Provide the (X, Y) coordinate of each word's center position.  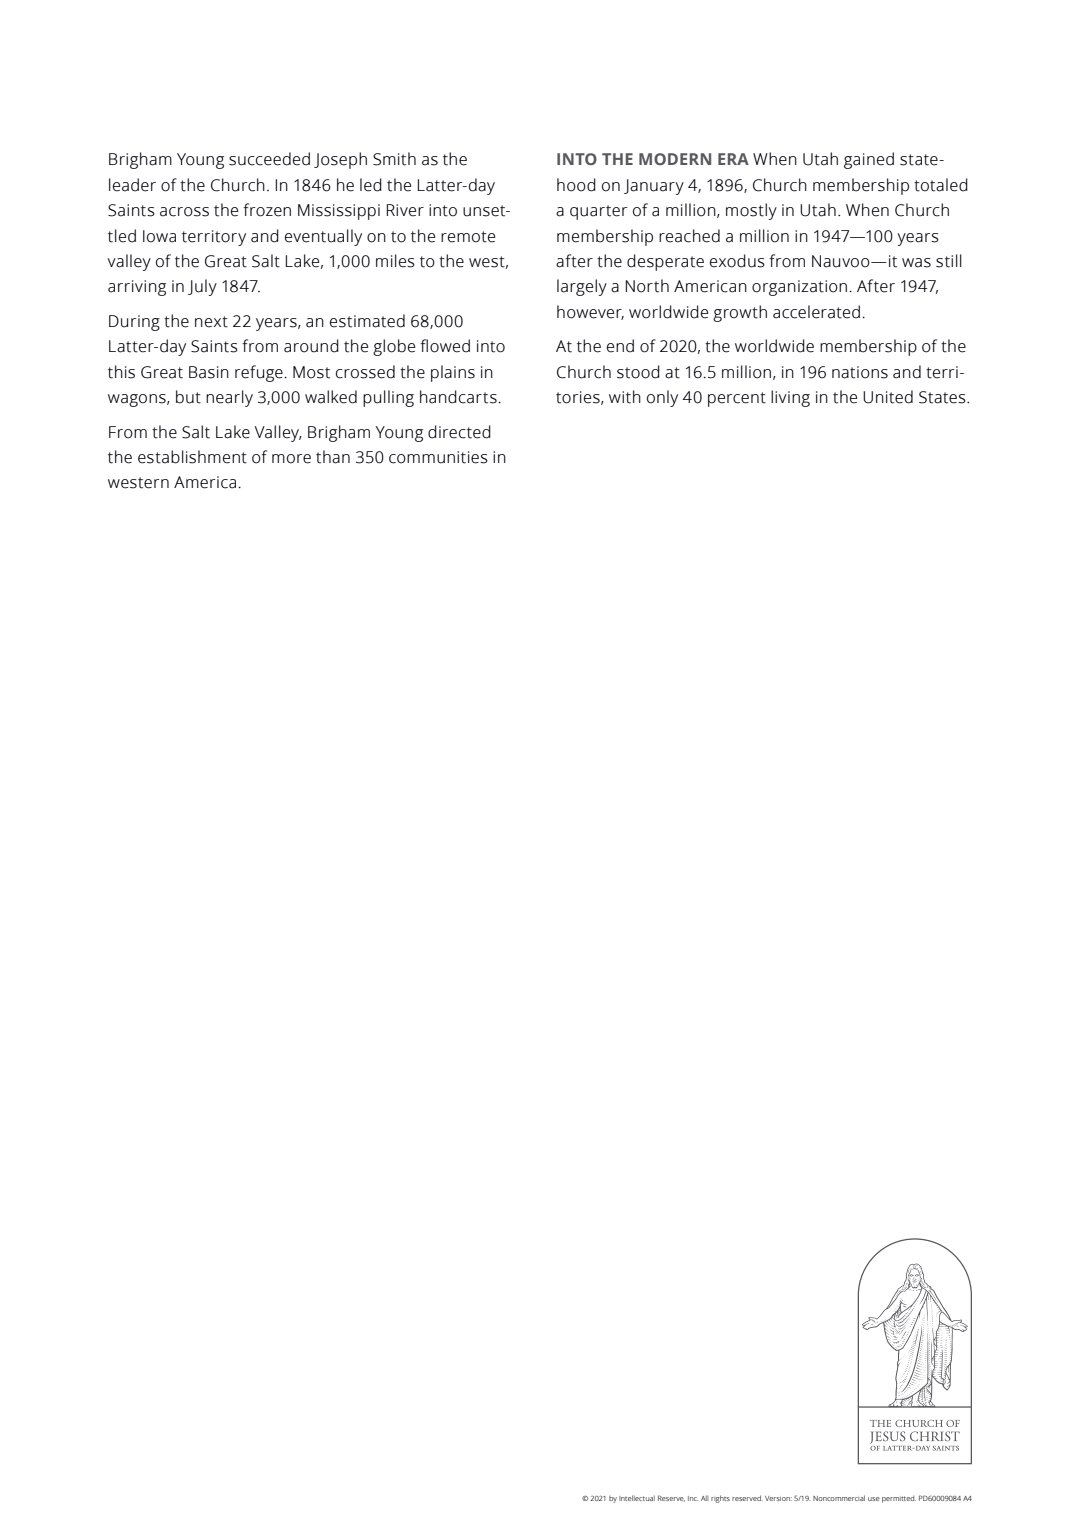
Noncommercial (839, 1498)
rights (720, 1499)
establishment (192, 457)
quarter (598, 212)
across (184, 212)
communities (438, 457)
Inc (693, 1498)
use (874, 1499)
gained (869, 160)
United (888, 397)
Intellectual (637, 1498)
